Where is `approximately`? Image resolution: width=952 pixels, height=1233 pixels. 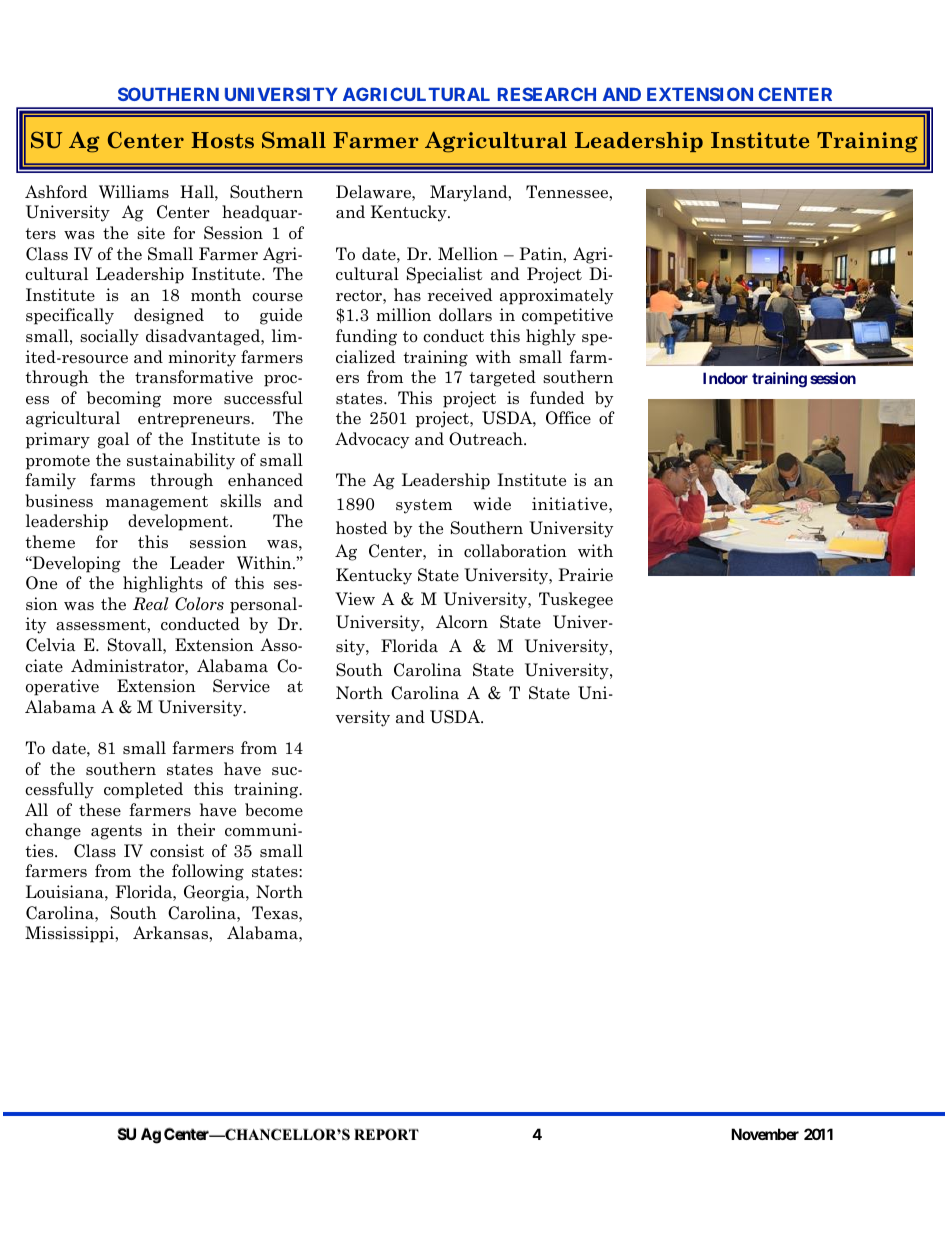
approximately is located at coordinates (556, 296).
